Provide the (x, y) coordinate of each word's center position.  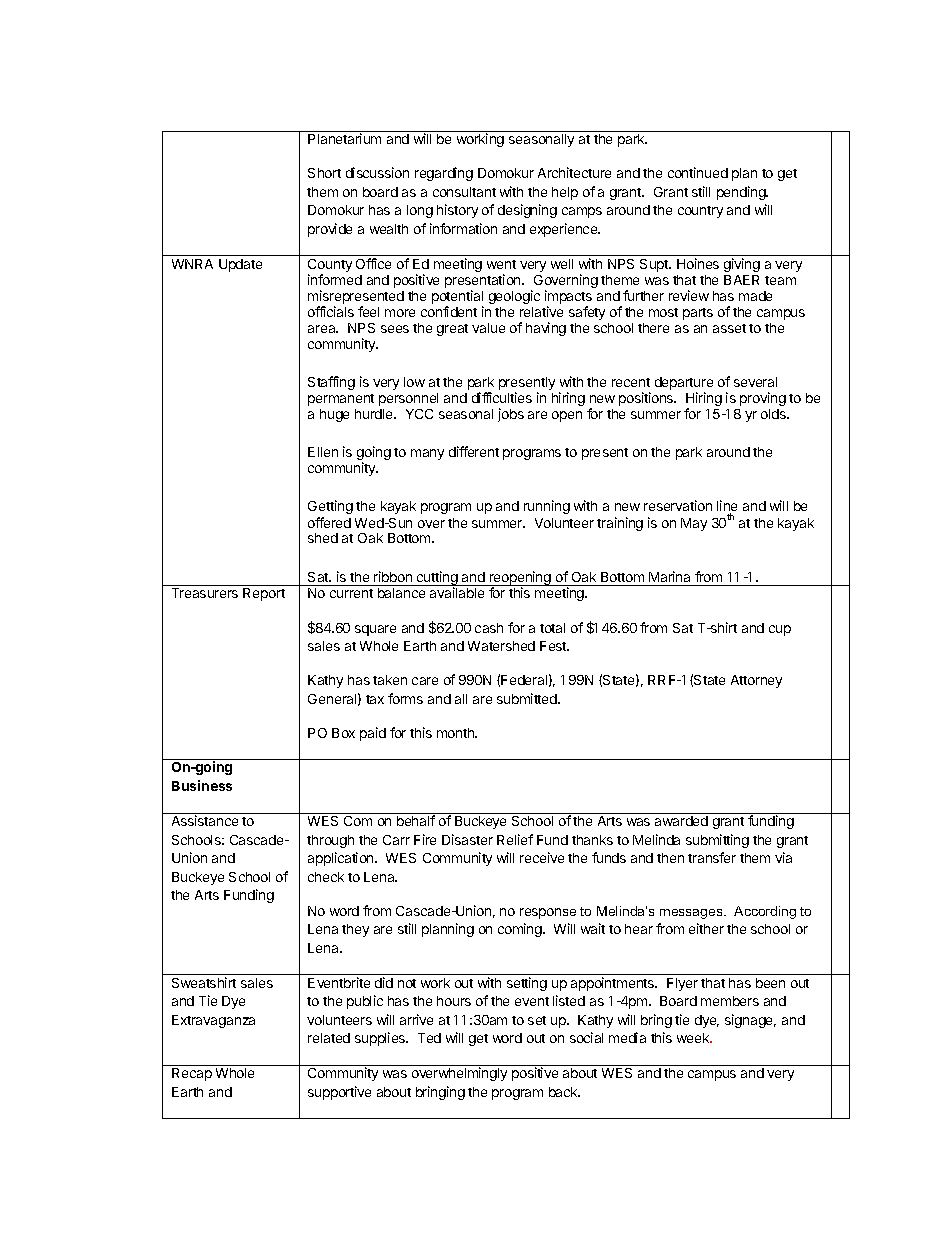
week (694, 1038)
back (564, 1092)
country (700, 212)
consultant (464, 192)
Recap (192, 1074)
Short (324, 173)
